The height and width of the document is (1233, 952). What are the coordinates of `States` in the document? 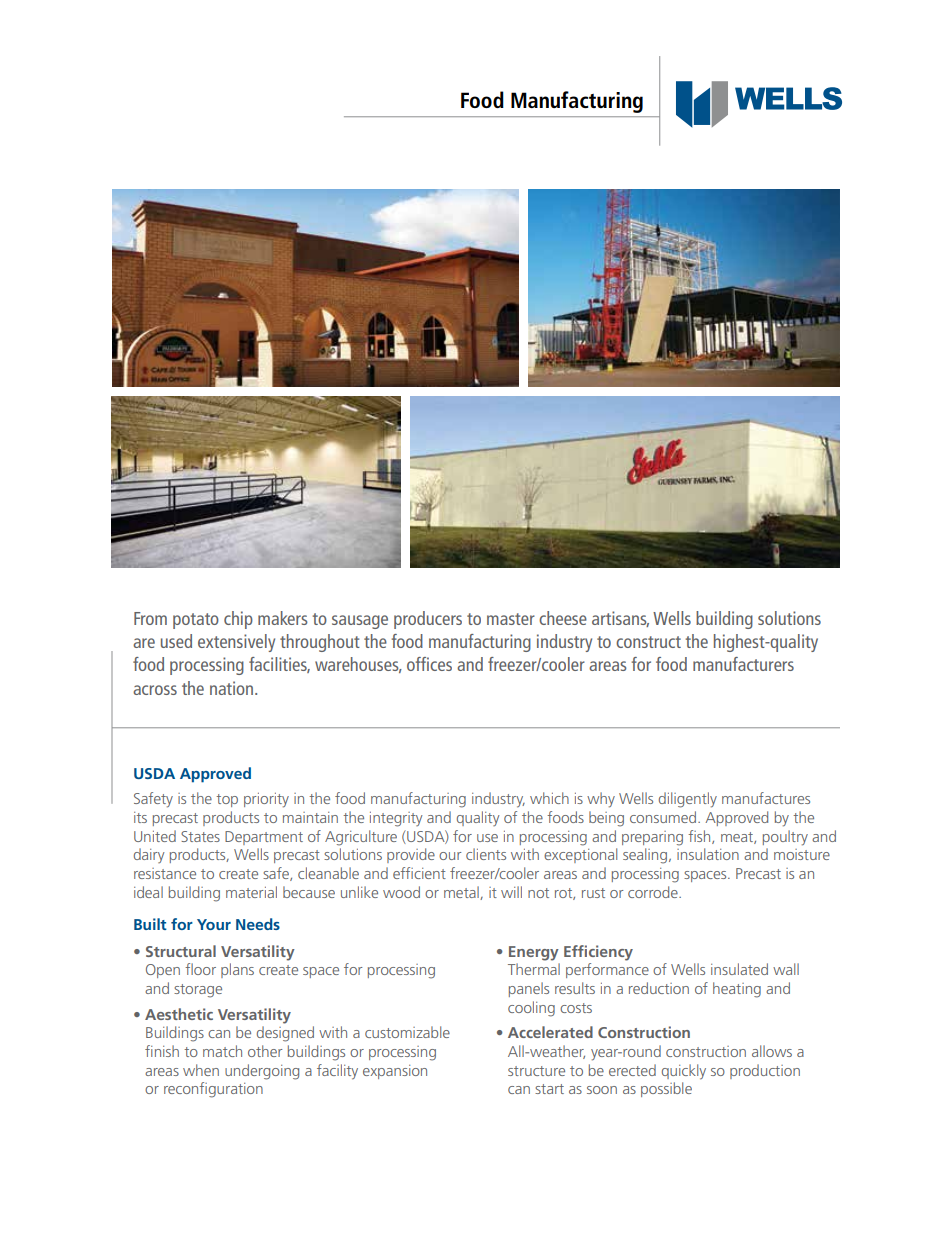 It's located at (200, 836).
